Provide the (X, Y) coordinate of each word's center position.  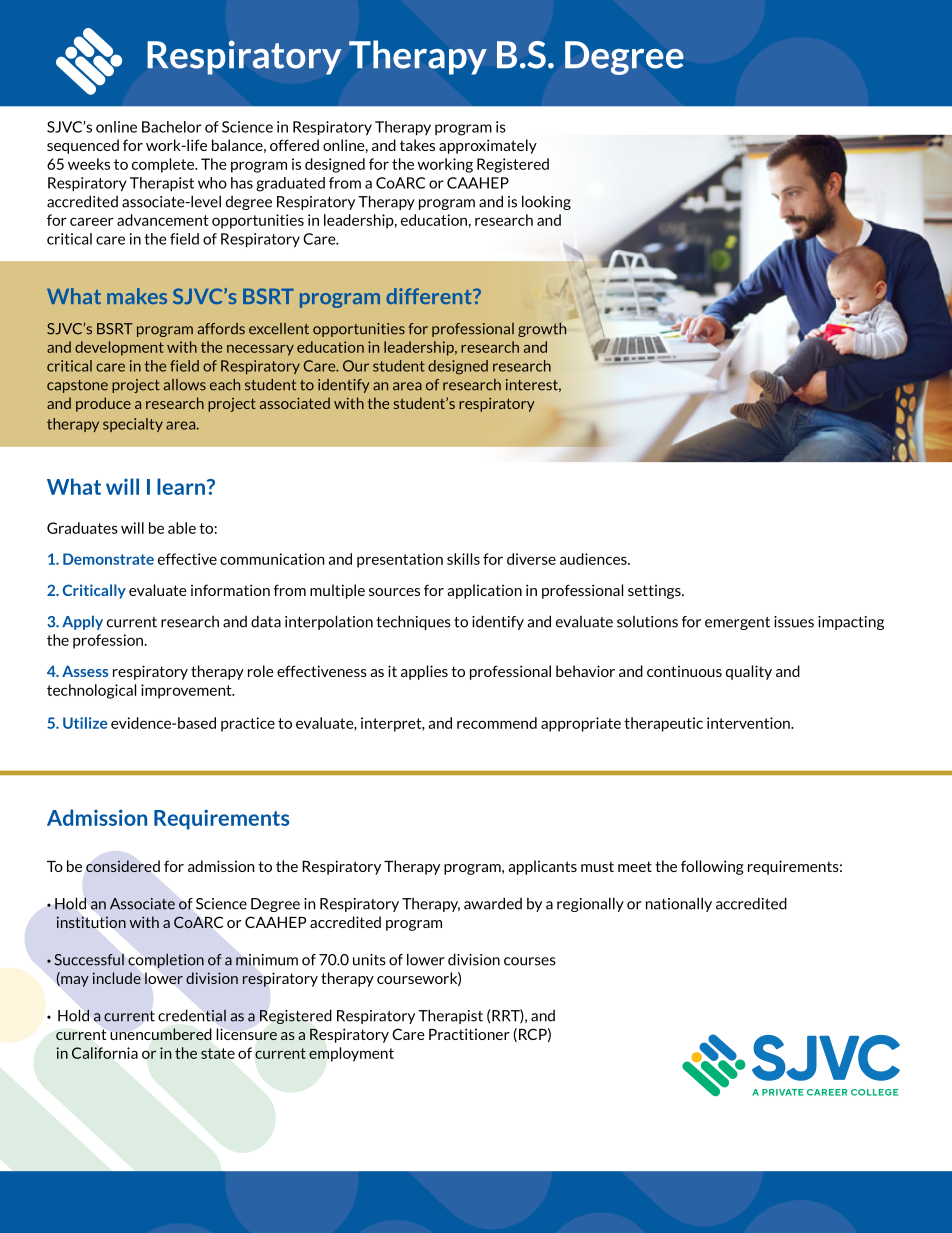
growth (542, 329)
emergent (737, 623)
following (712, 867)
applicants (542, 867)
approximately (488, 146)
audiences (594, 559)
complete (164, 165)
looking (546, 202)
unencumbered (160, 1034)
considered (123, 866)
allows (185, 385)
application (484, 591)
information (230, 590)
